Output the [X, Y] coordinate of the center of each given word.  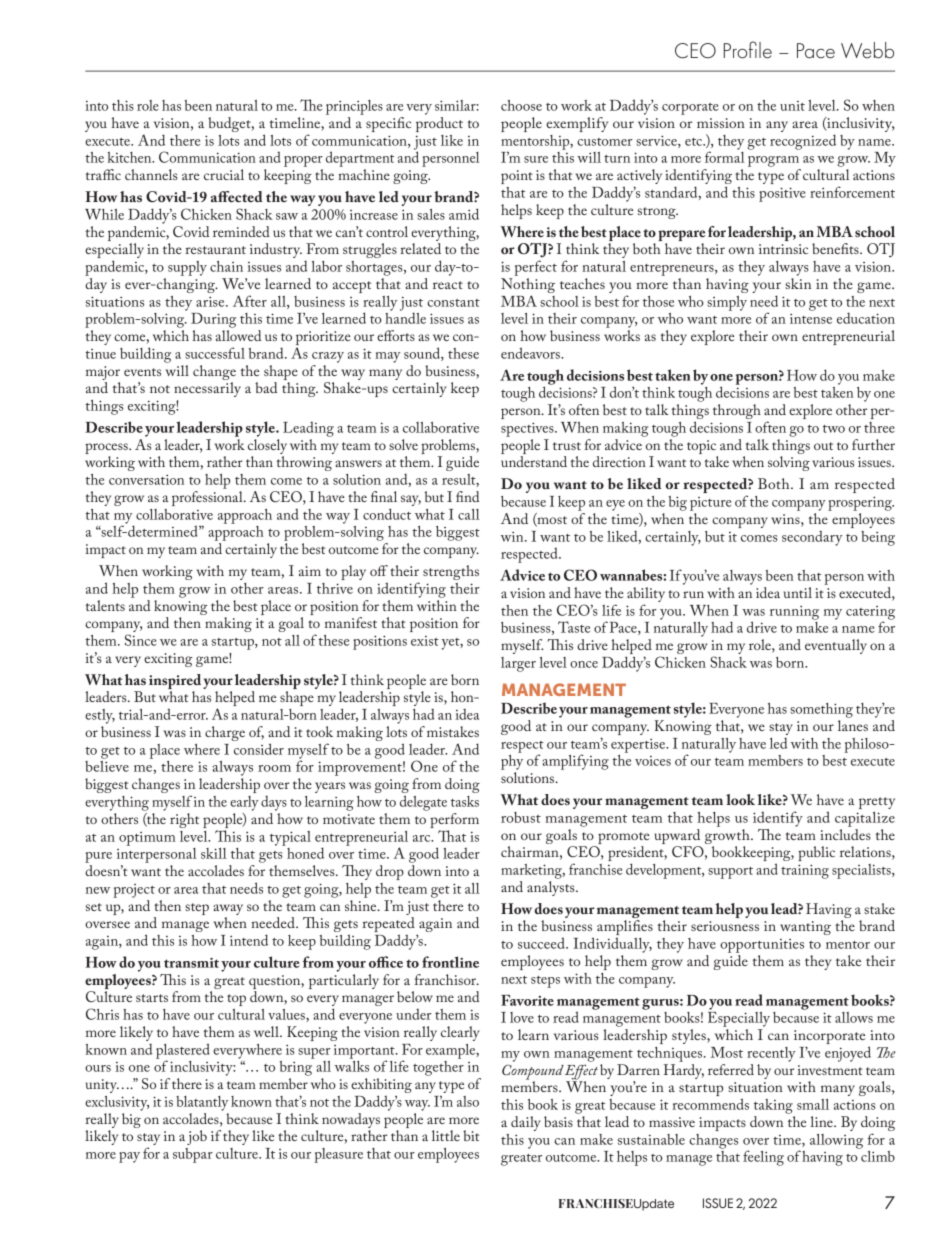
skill [214, 853]
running [794, 612]
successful [215, 353]
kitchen [130, 157]
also [468, 1101]
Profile [748, 50]
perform [454, 820]
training [805, 871]
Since [141, 640]
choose [521, 105]
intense [811, 318]
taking [773, 1106]
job [197, 1137]
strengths [451, 572]
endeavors [531, 353]
